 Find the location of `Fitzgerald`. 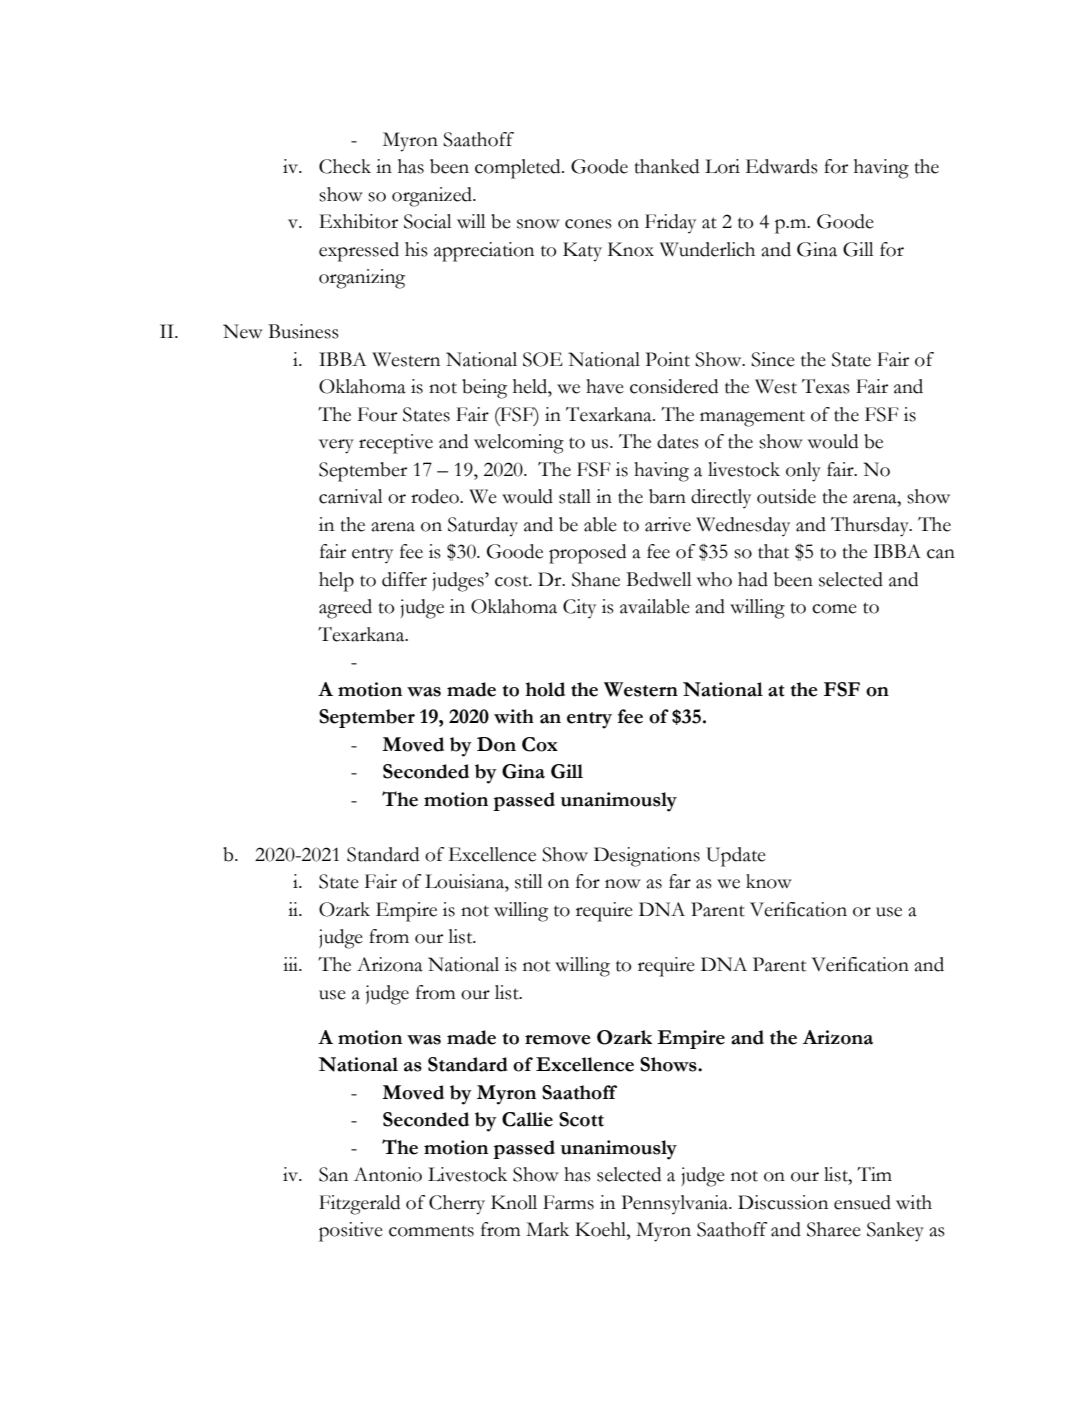

Fitzgerald is located at coordinates (359, 1205).
